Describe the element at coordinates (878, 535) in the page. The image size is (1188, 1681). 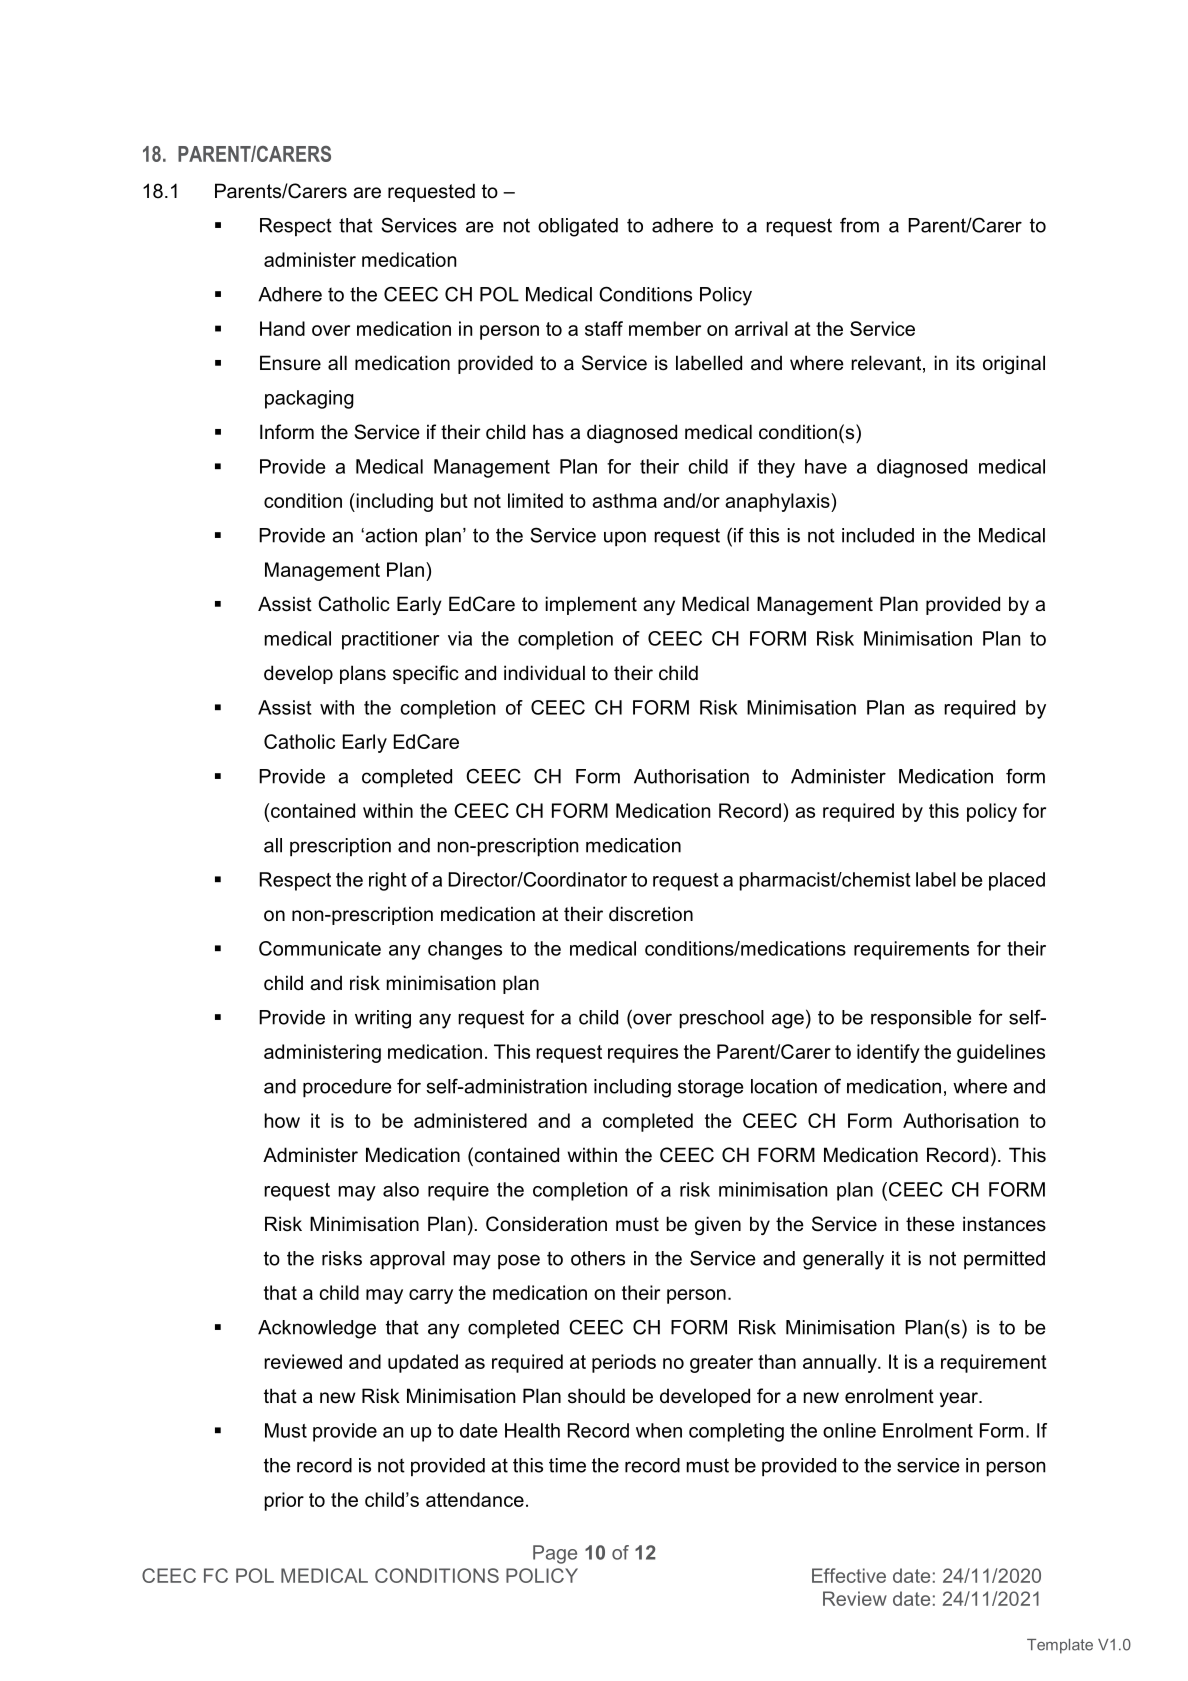
I see `included` at that location.
